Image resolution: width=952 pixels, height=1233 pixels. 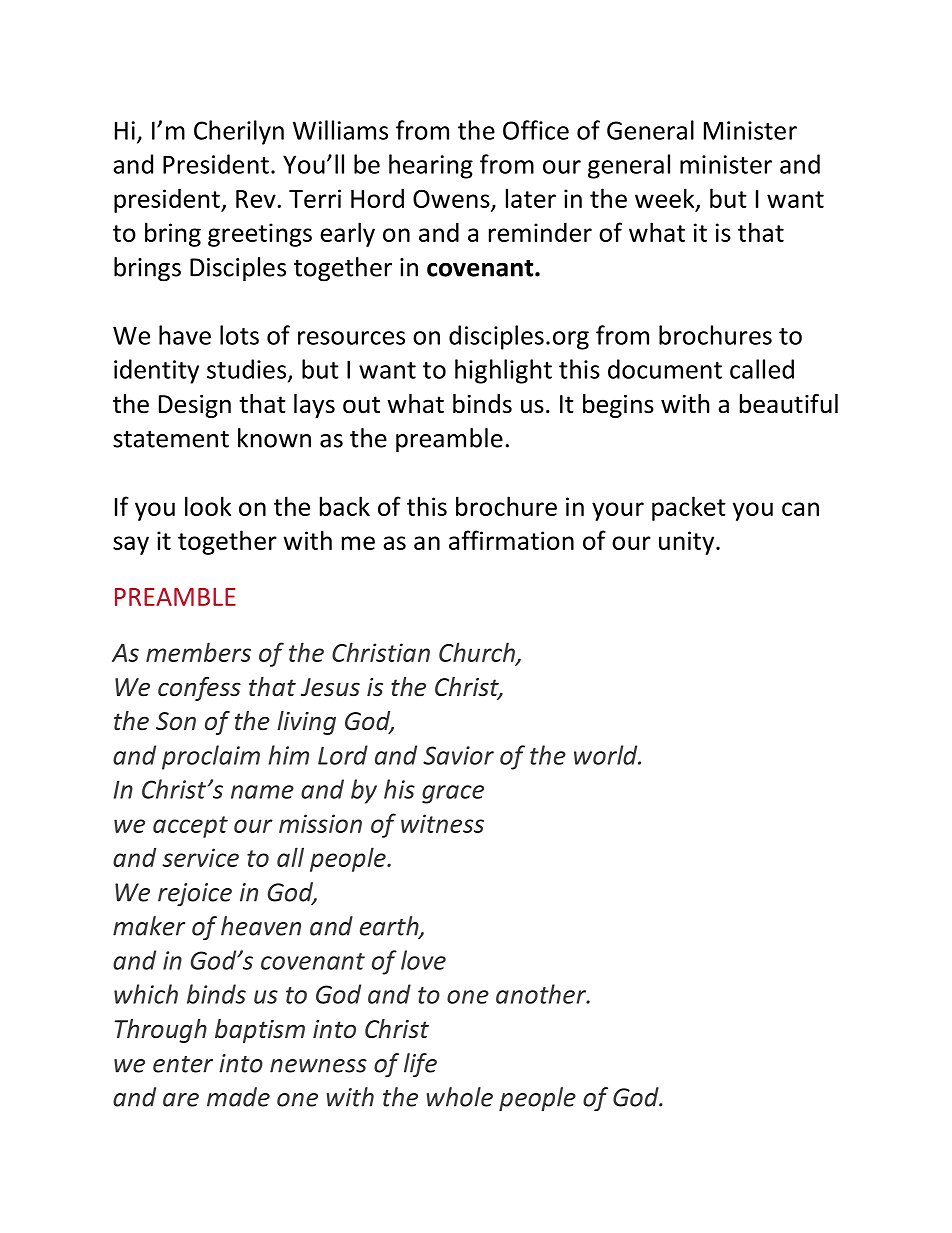 I want to click on hearing, so click(x=431, y=166).
